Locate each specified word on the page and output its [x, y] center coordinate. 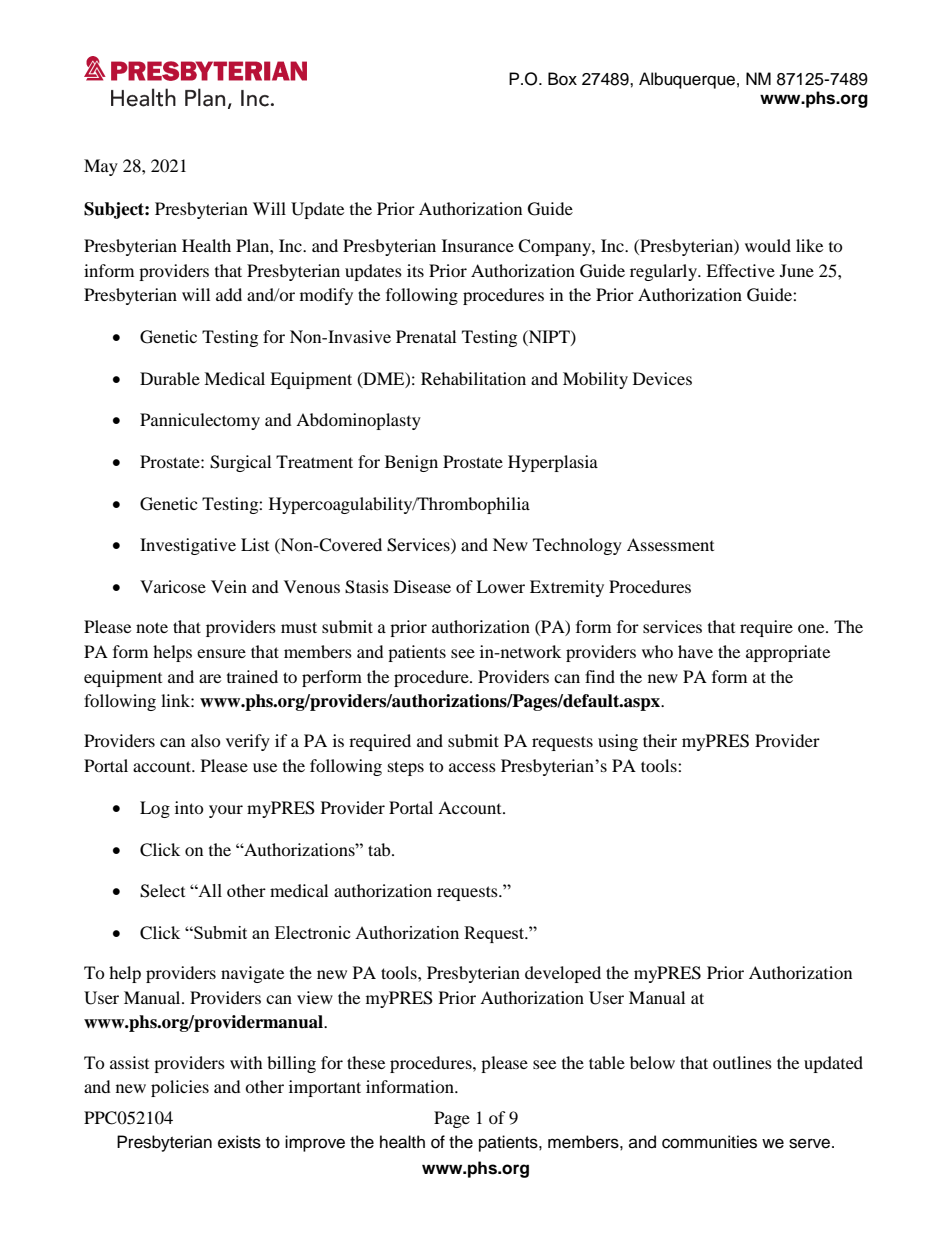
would [768, 245]
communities [709, 1142]
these [366, 1062]
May [101, 167]
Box [562, 79]
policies [180, 1088]
